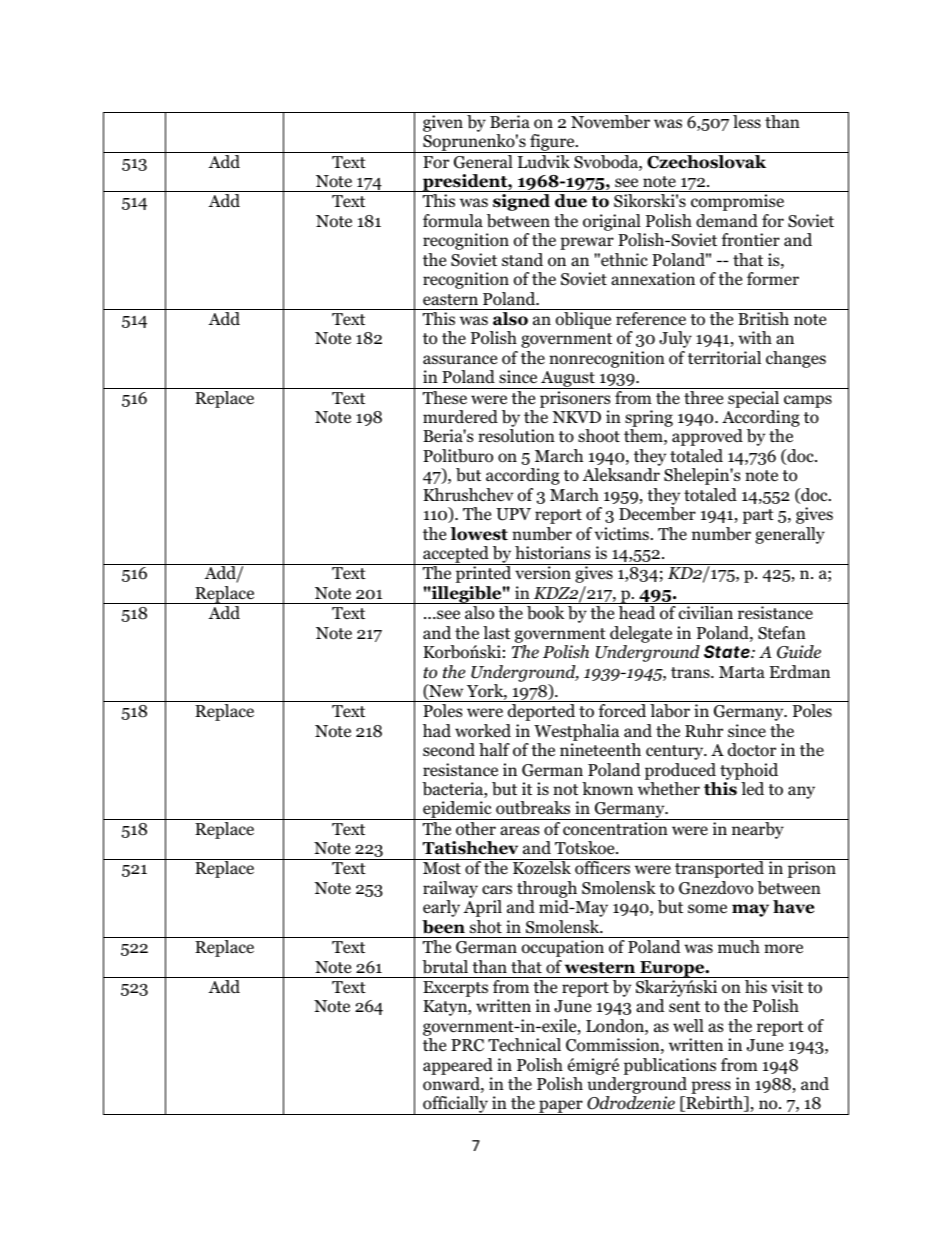 Image resolution: width=952 pixels, height=1233 pixels. Describe the element at coordinates (610, 122) in the image. I see `November` at that location.
